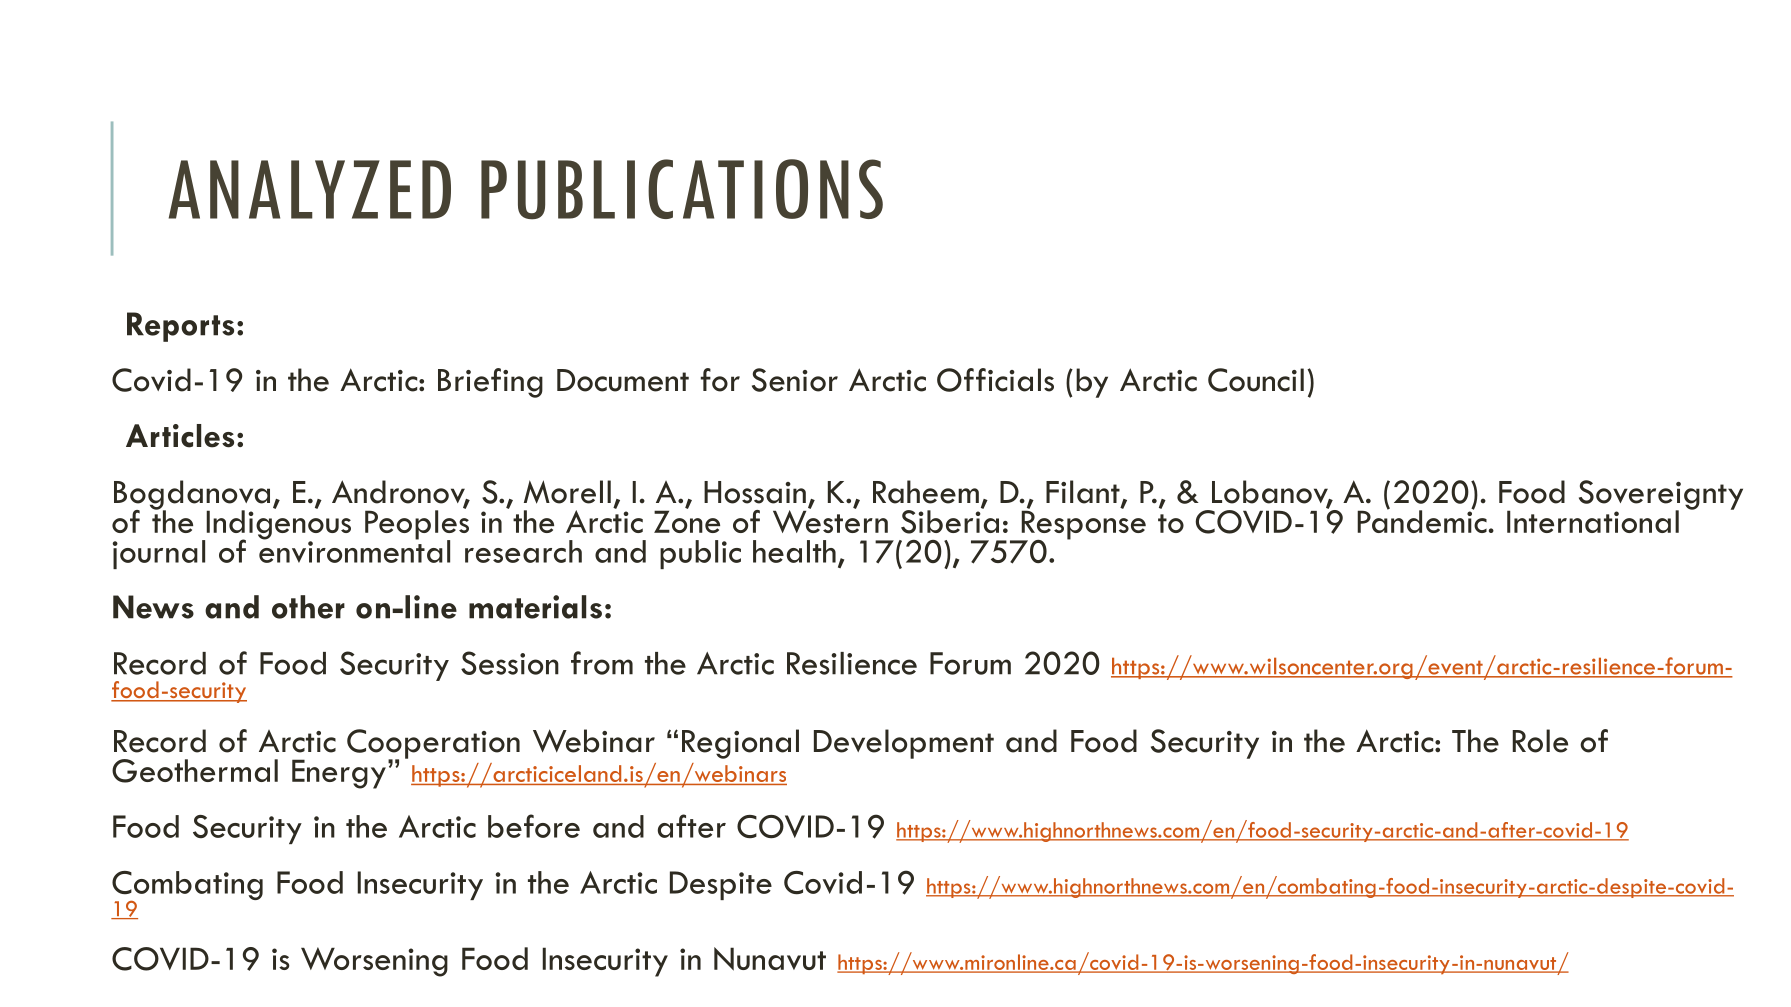 This screenshot has width=1791, height=1007. What do you see at coordinates (795, 380) in the screenshot?
I see `Senior` at bounding box center [795, 380].
